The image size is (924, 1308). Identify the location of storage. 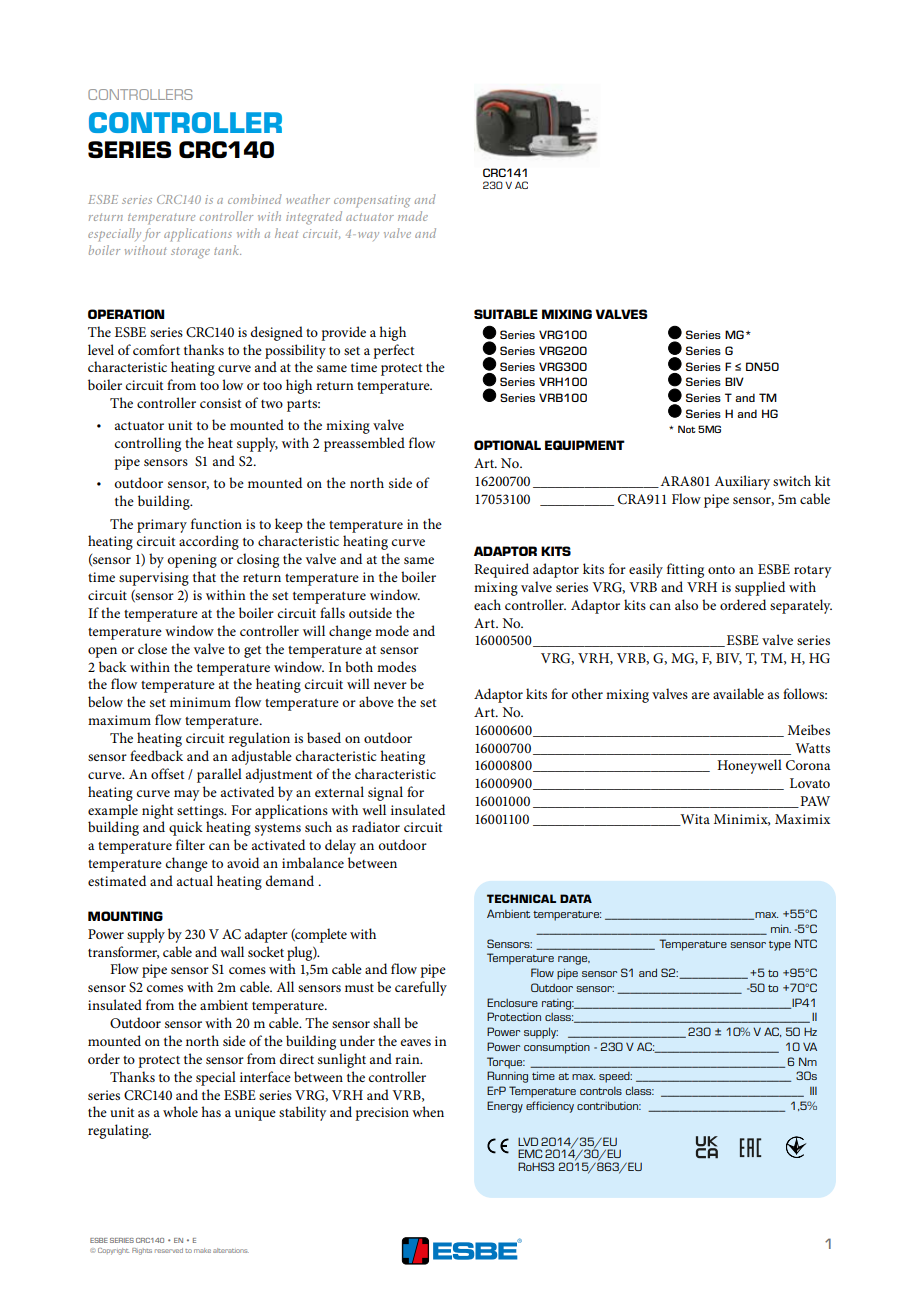
(190, 253).
